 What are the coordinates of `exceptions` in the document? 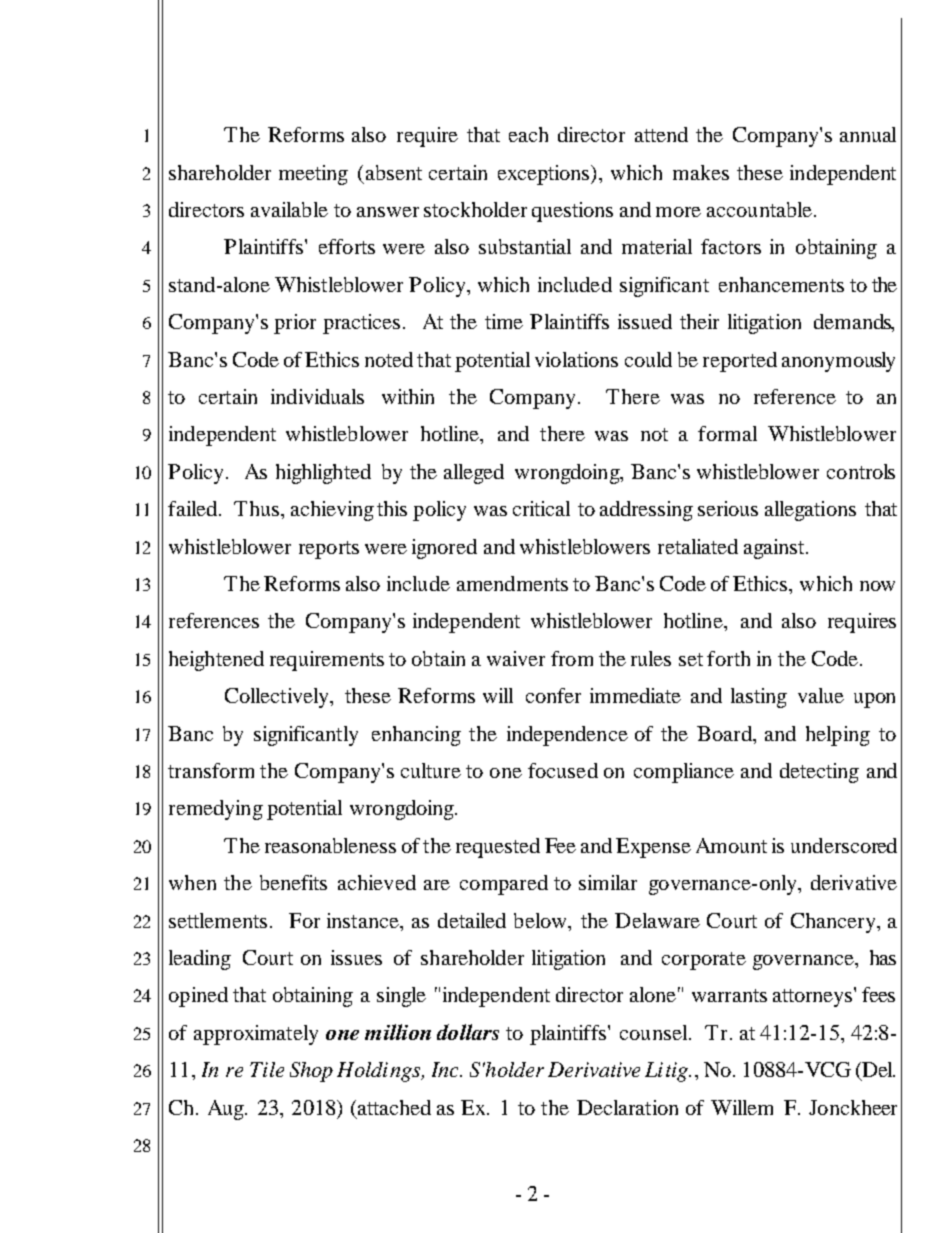 It's located at (545, 175).
